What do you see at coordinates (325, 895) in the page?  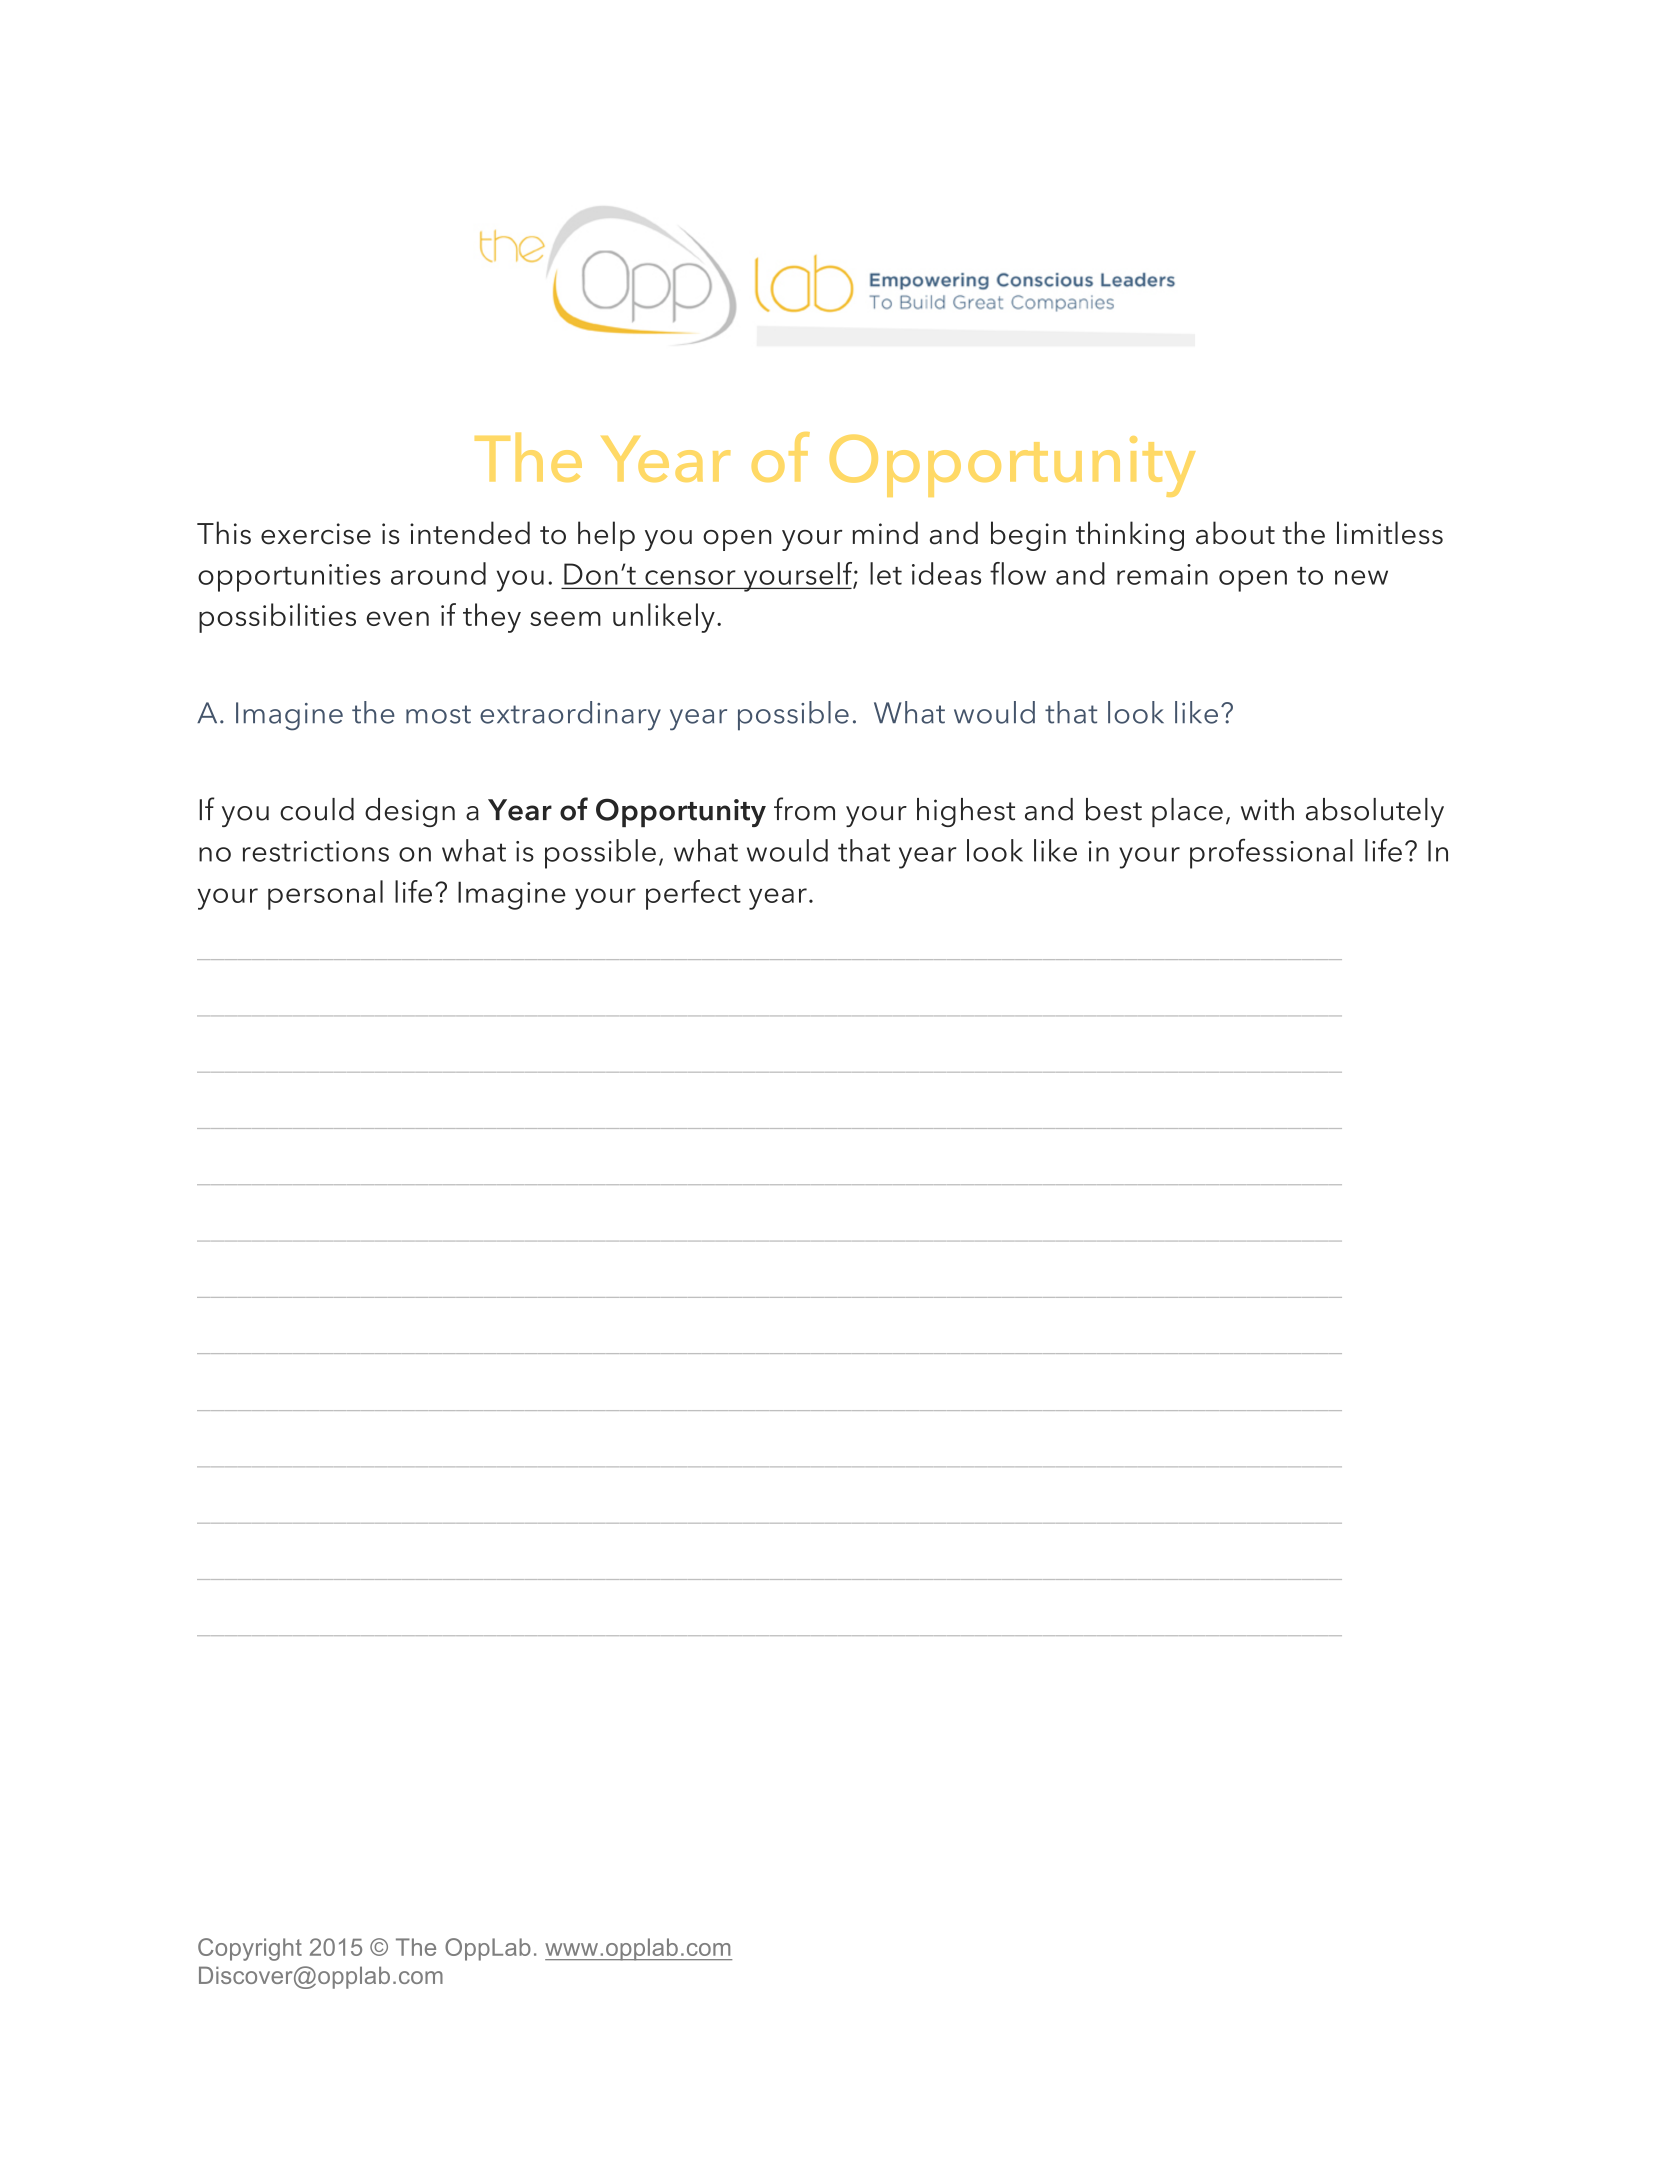 I see `personal` at bounding box center [325, 895].
